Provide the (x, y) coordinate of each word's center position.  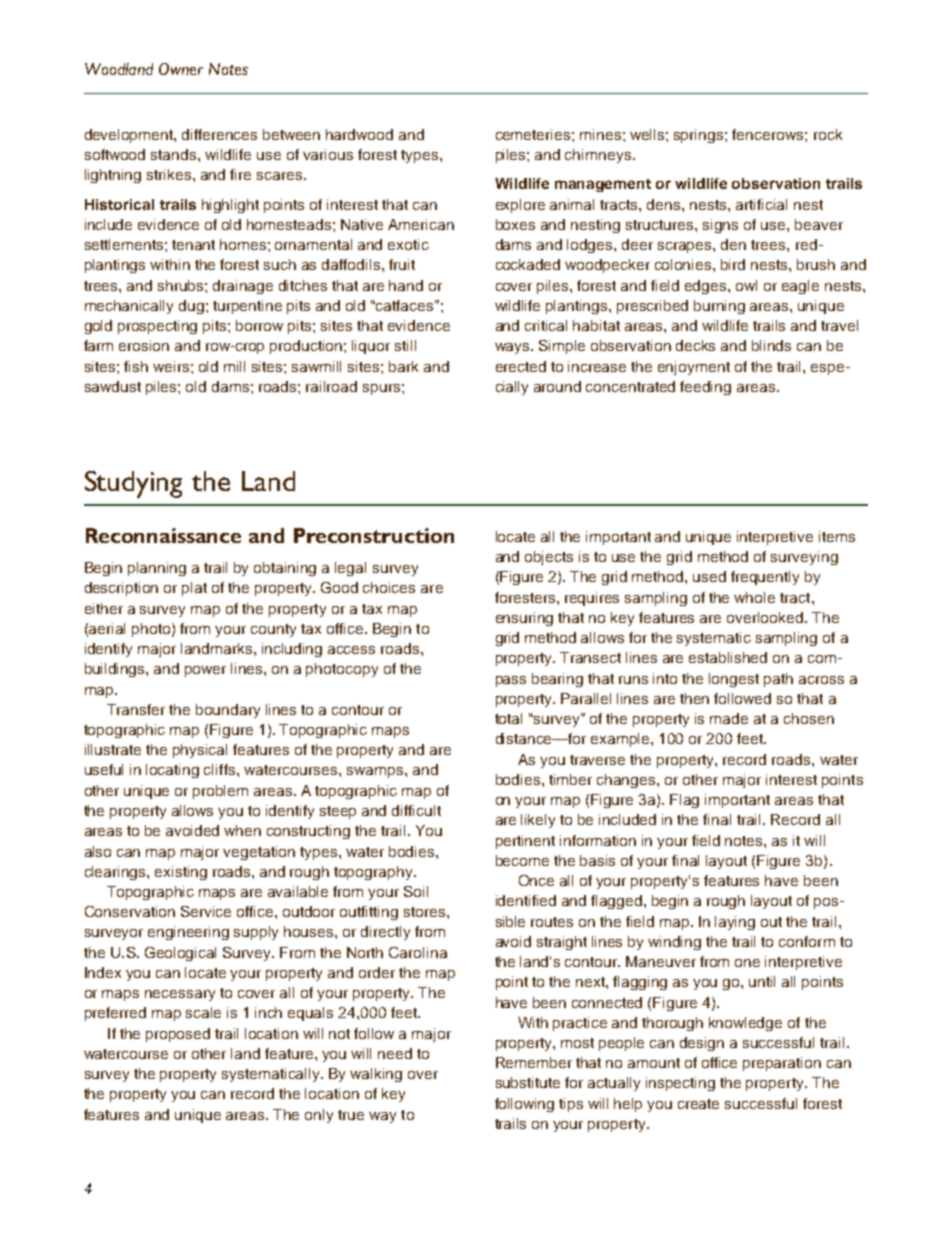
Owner (181, 69)
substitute (528, 1082)
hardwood (359, 134)
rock (828, 134)
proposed (178, 1035)
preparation (782, 1064)
